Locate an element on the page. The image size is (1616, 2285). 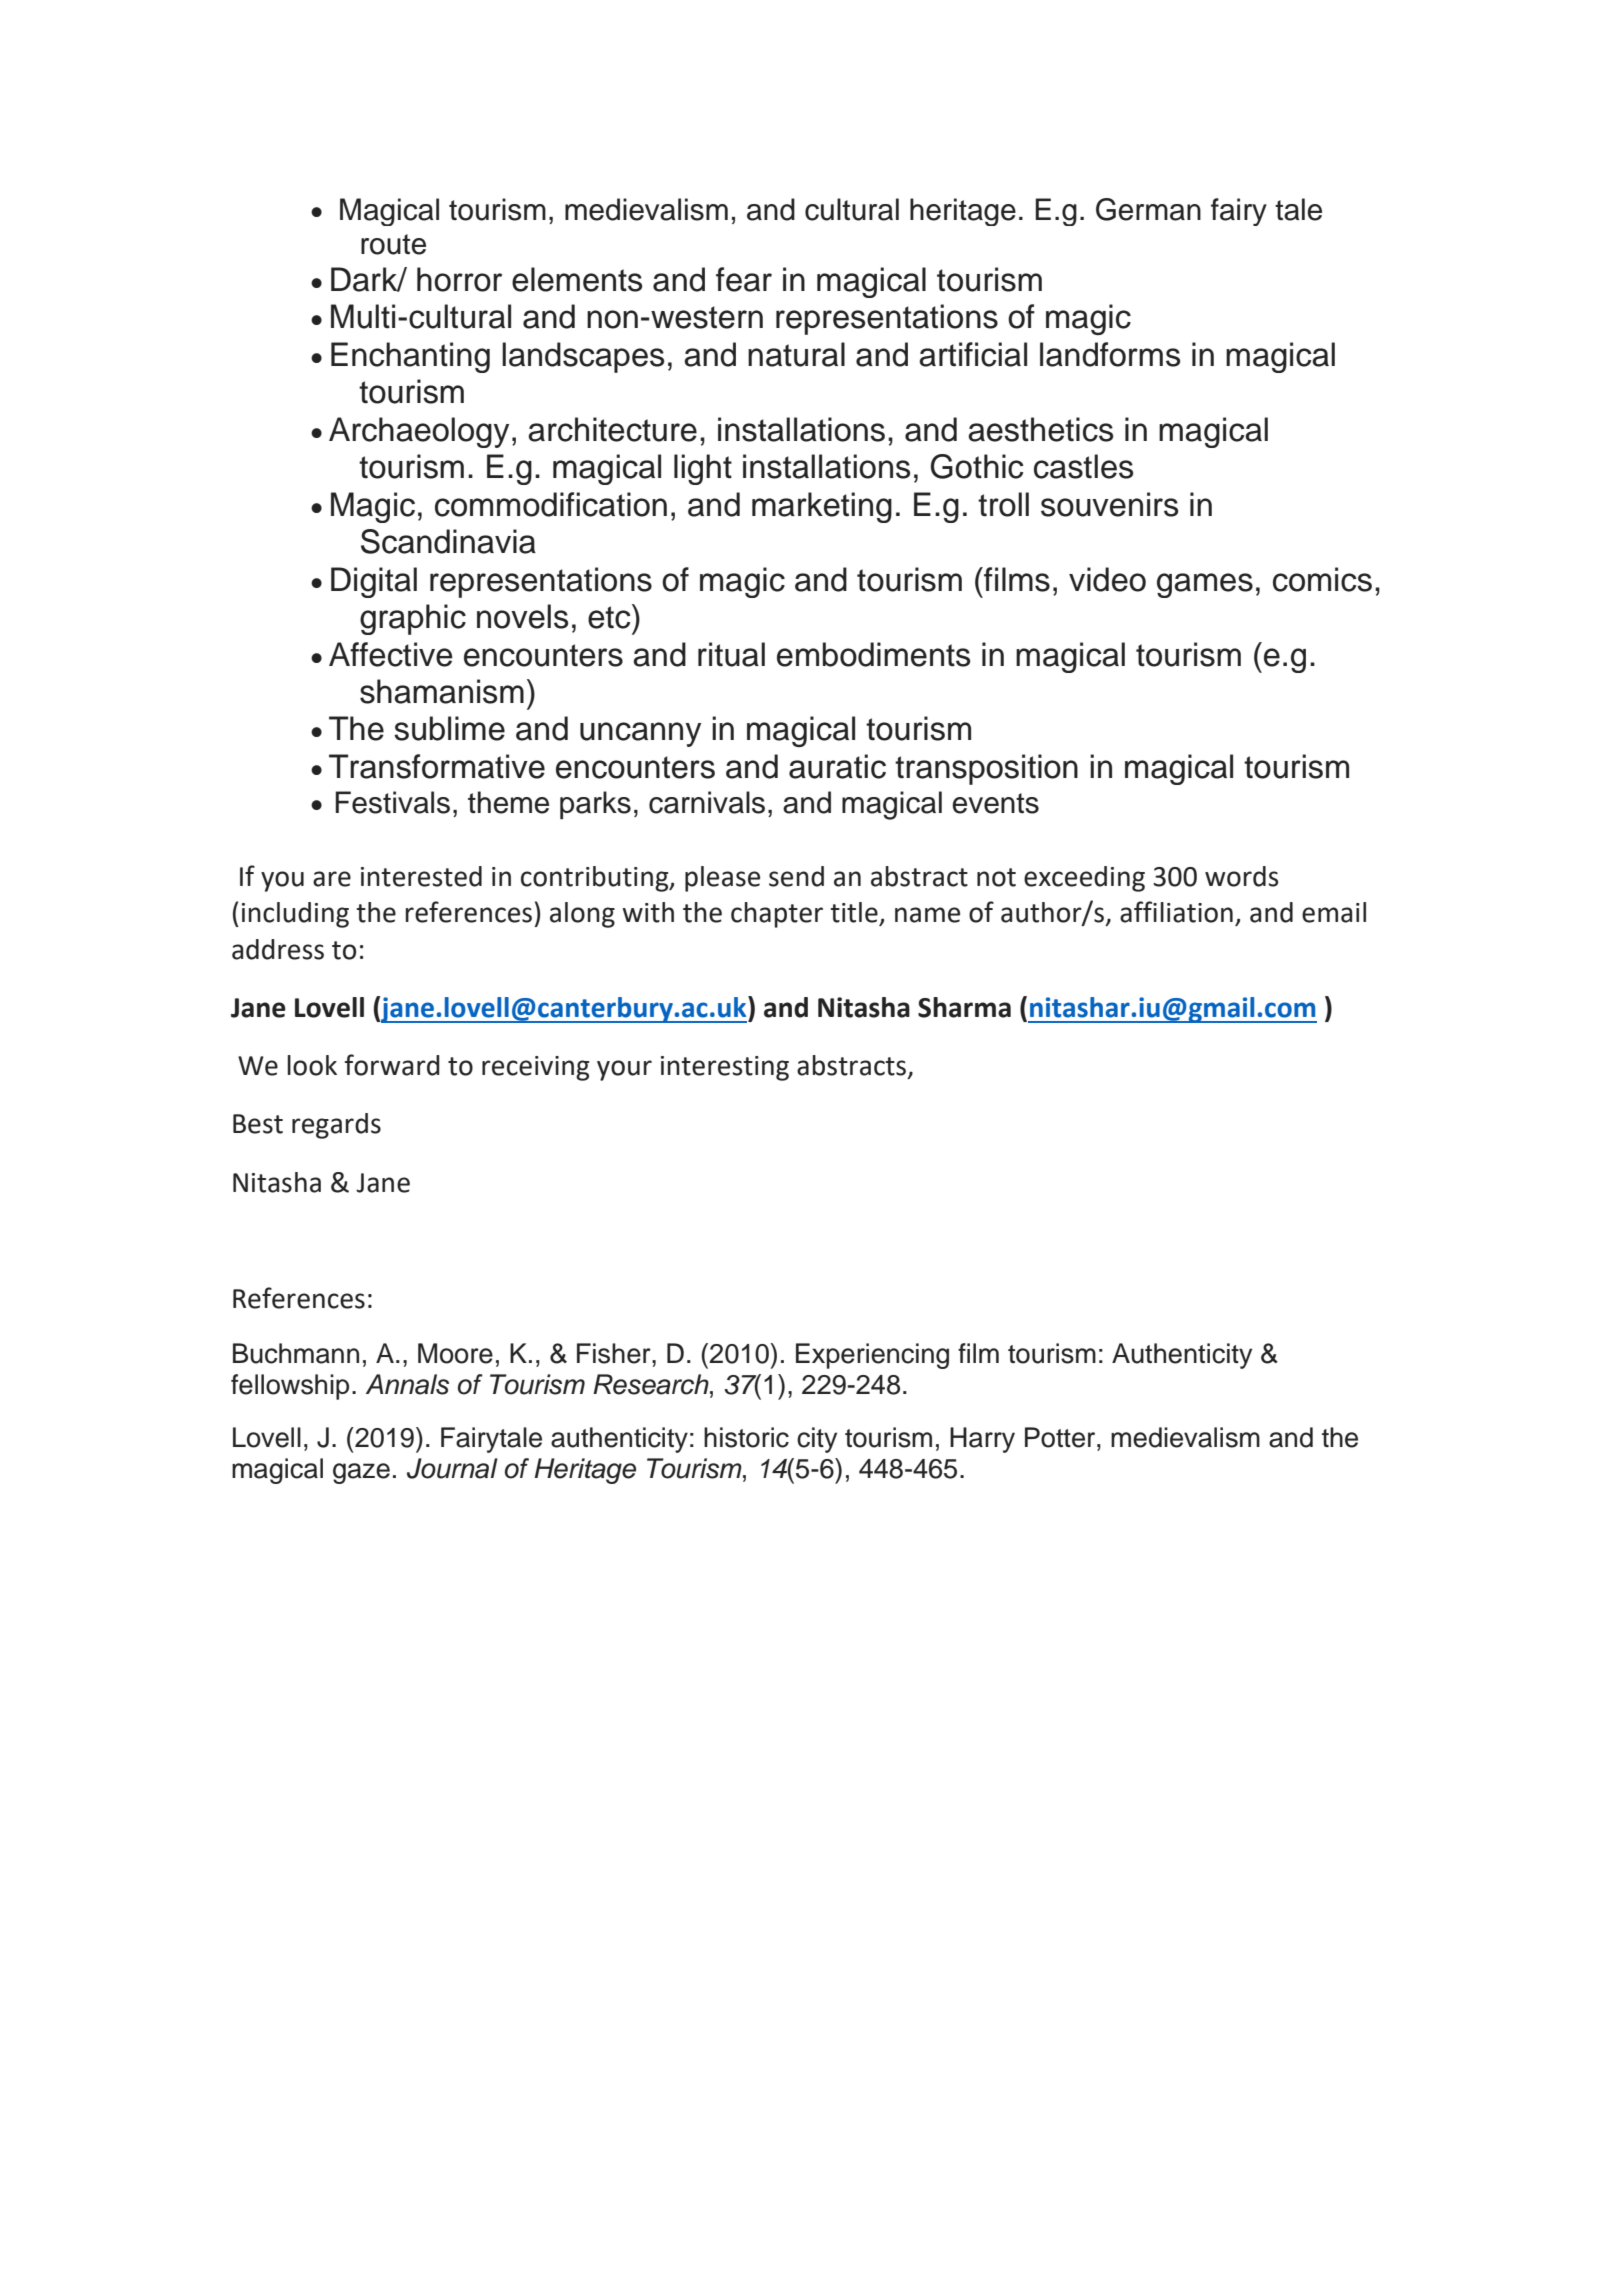
forward is located at coordinates (392, 1065).
